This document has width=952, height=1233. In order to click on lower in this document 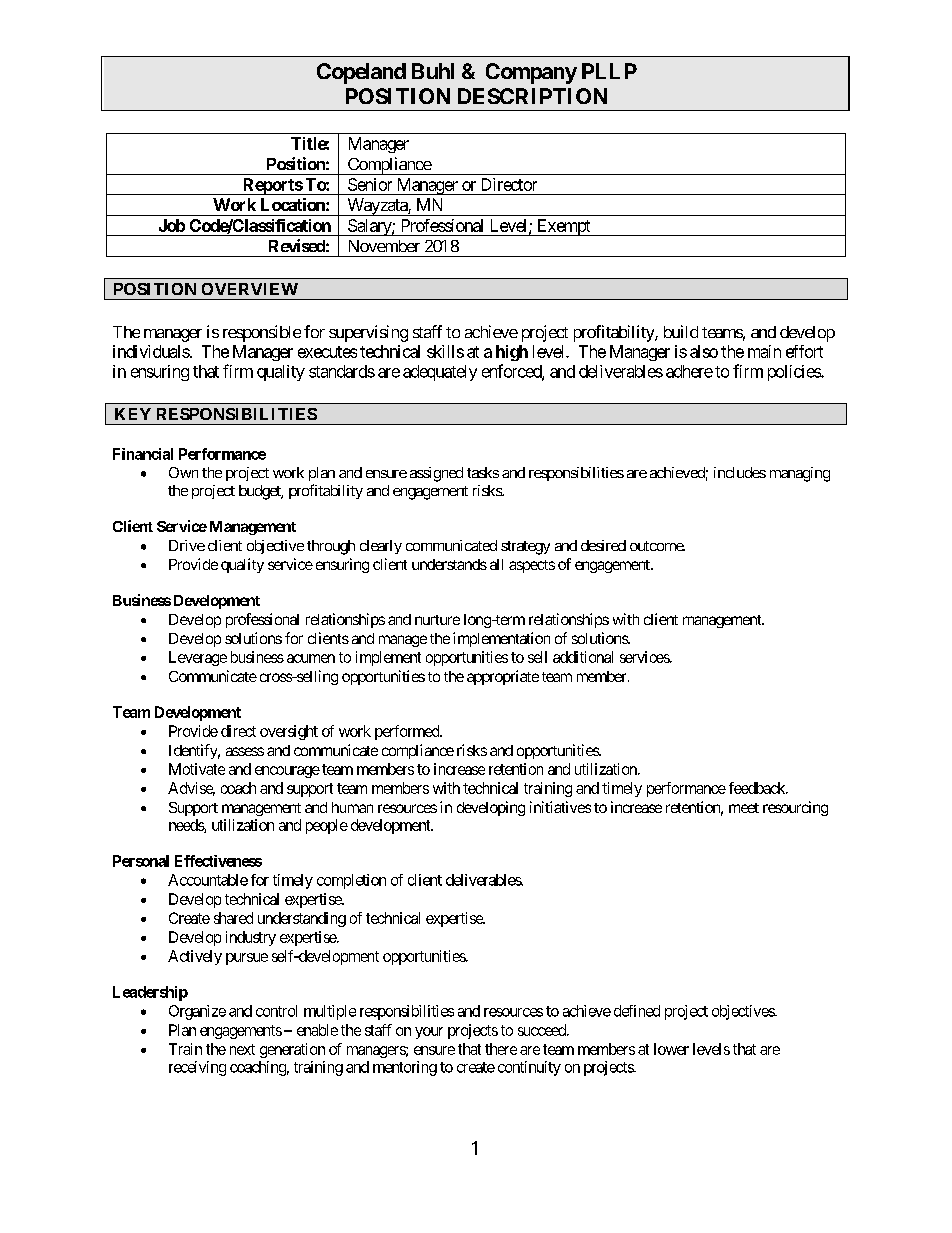, I will do `click(671, 1049)`.
